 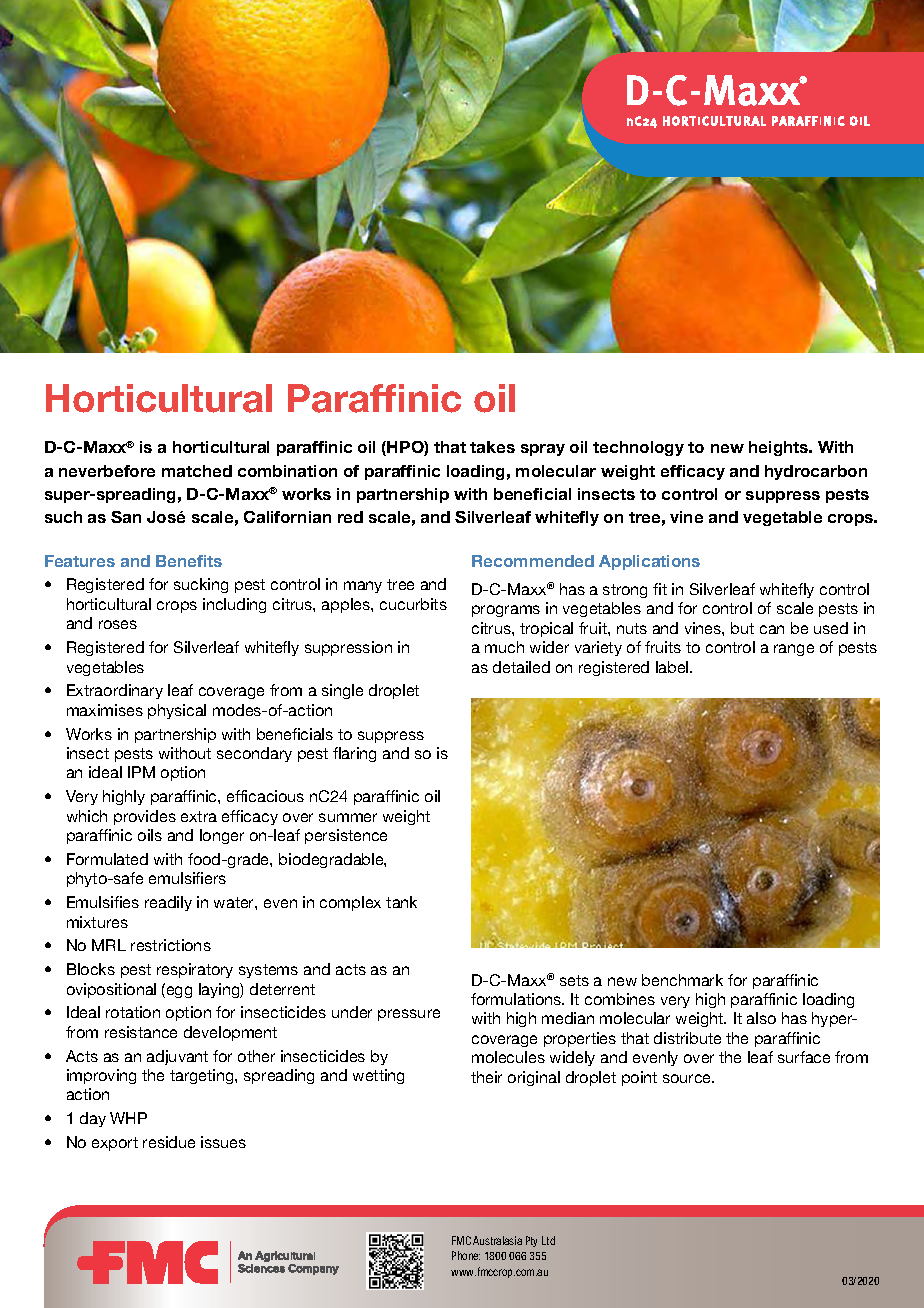 What do you see at coordinates (492, 447) in the image?
I see `takes` at bounding box center [492, 447].
